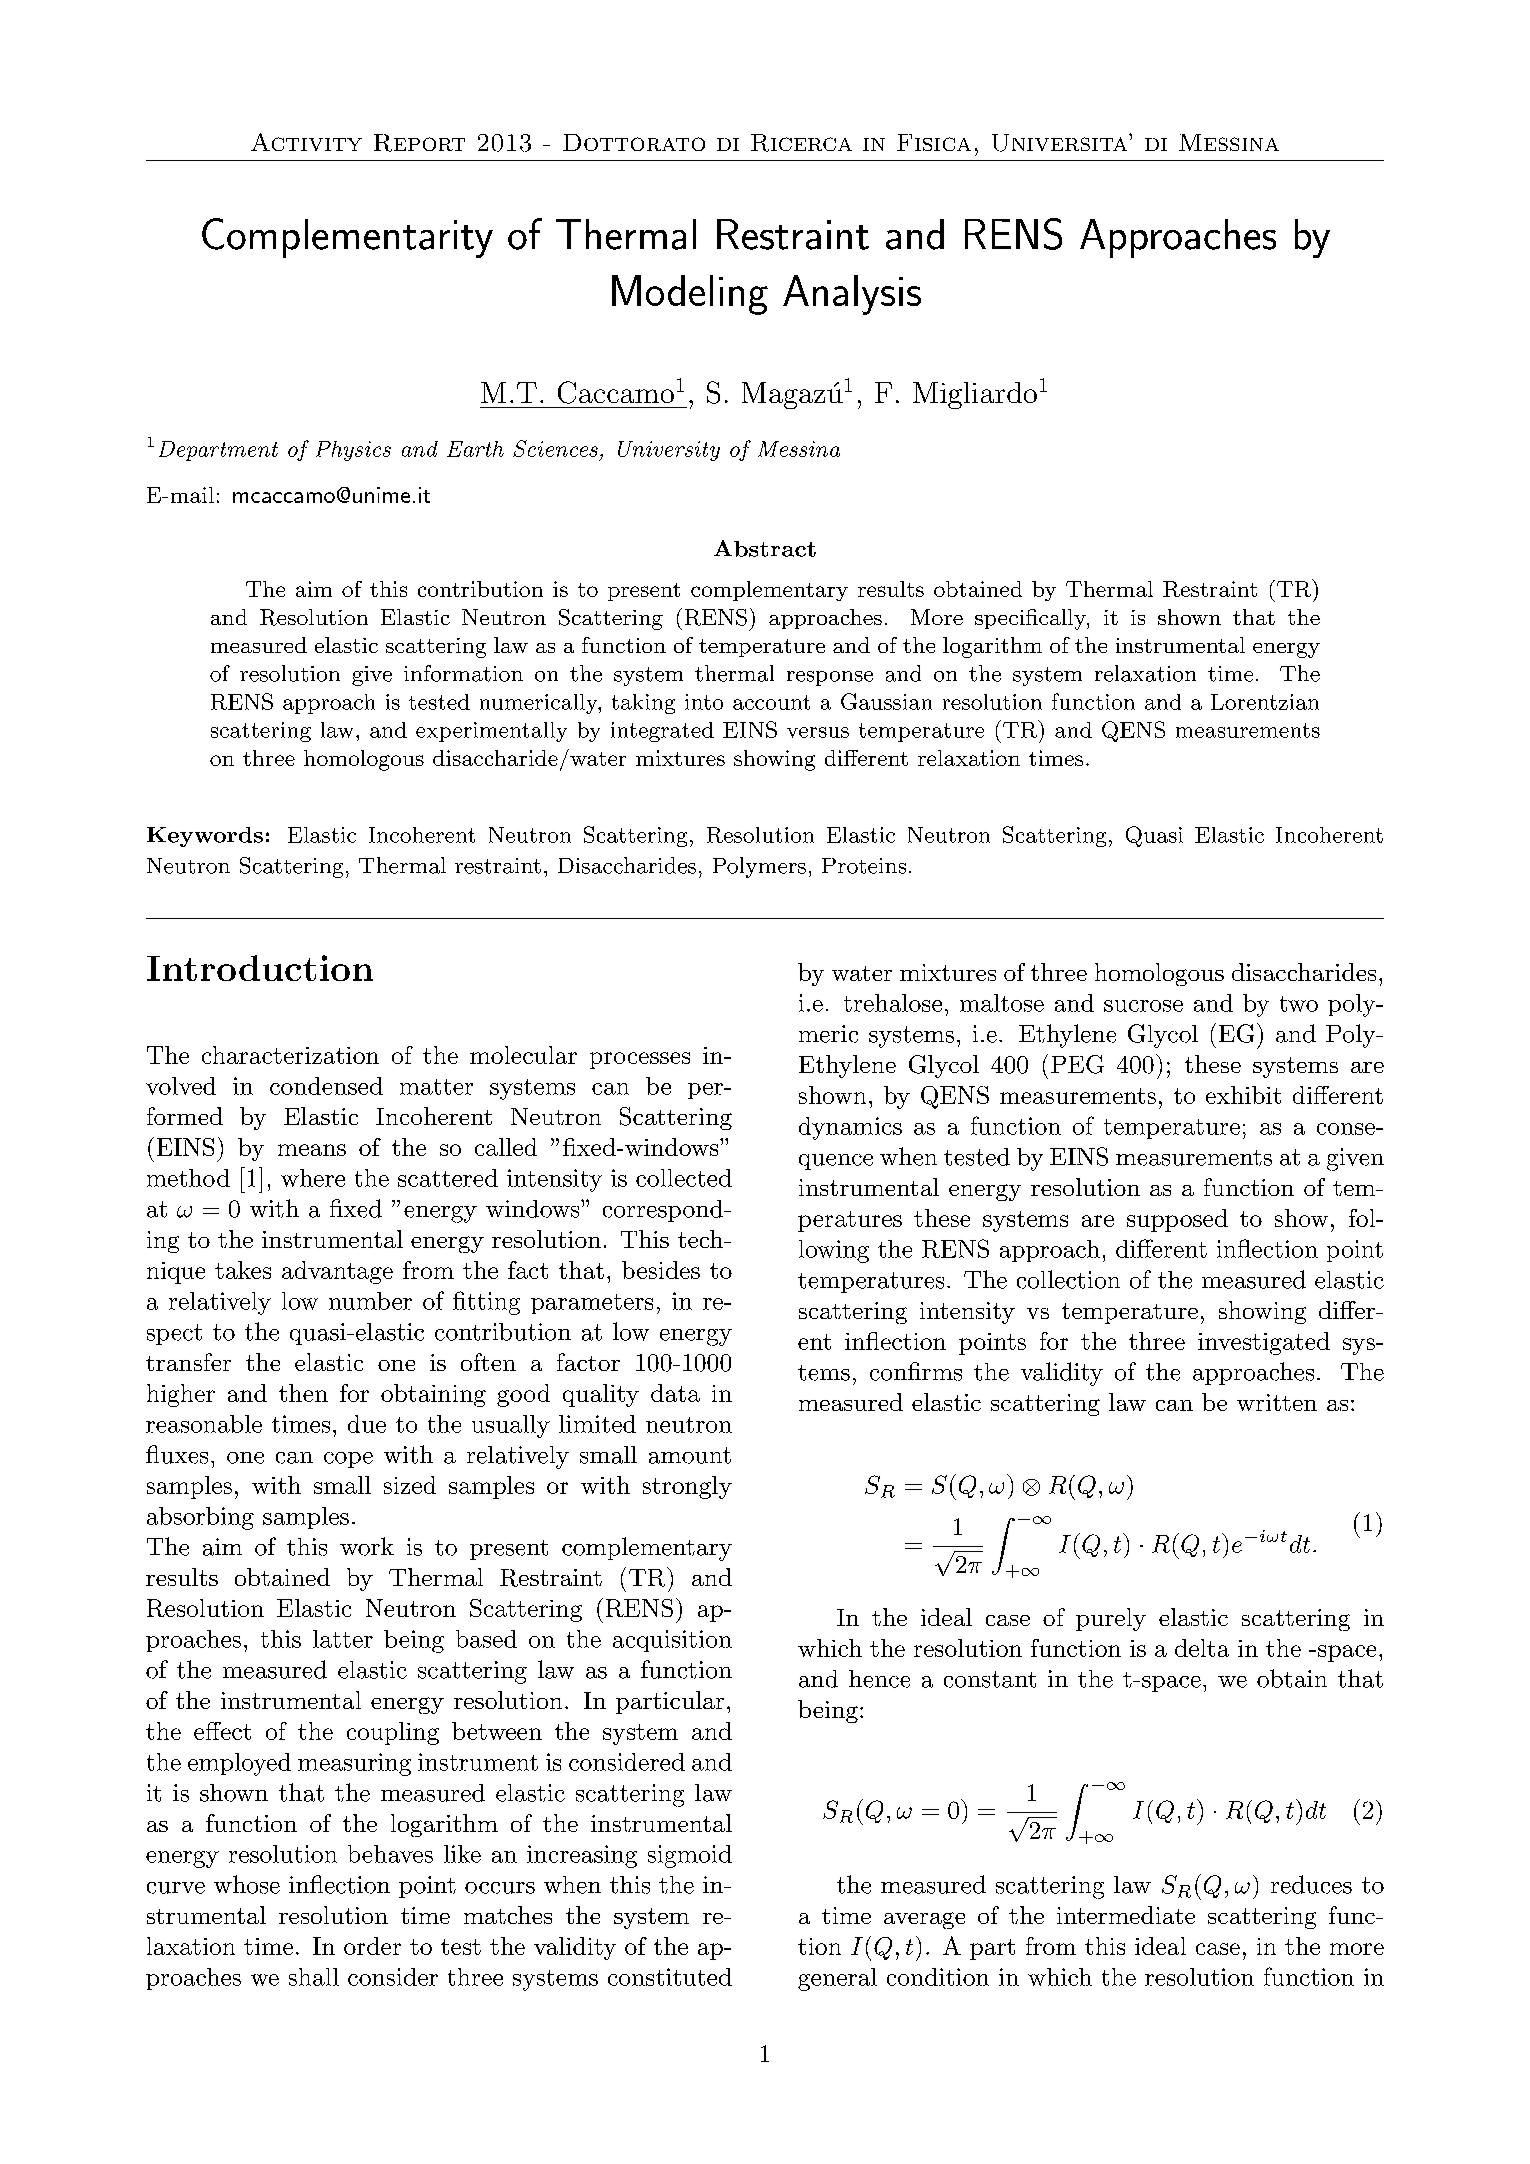  I want to click on condensed, so click(326, 1086).
